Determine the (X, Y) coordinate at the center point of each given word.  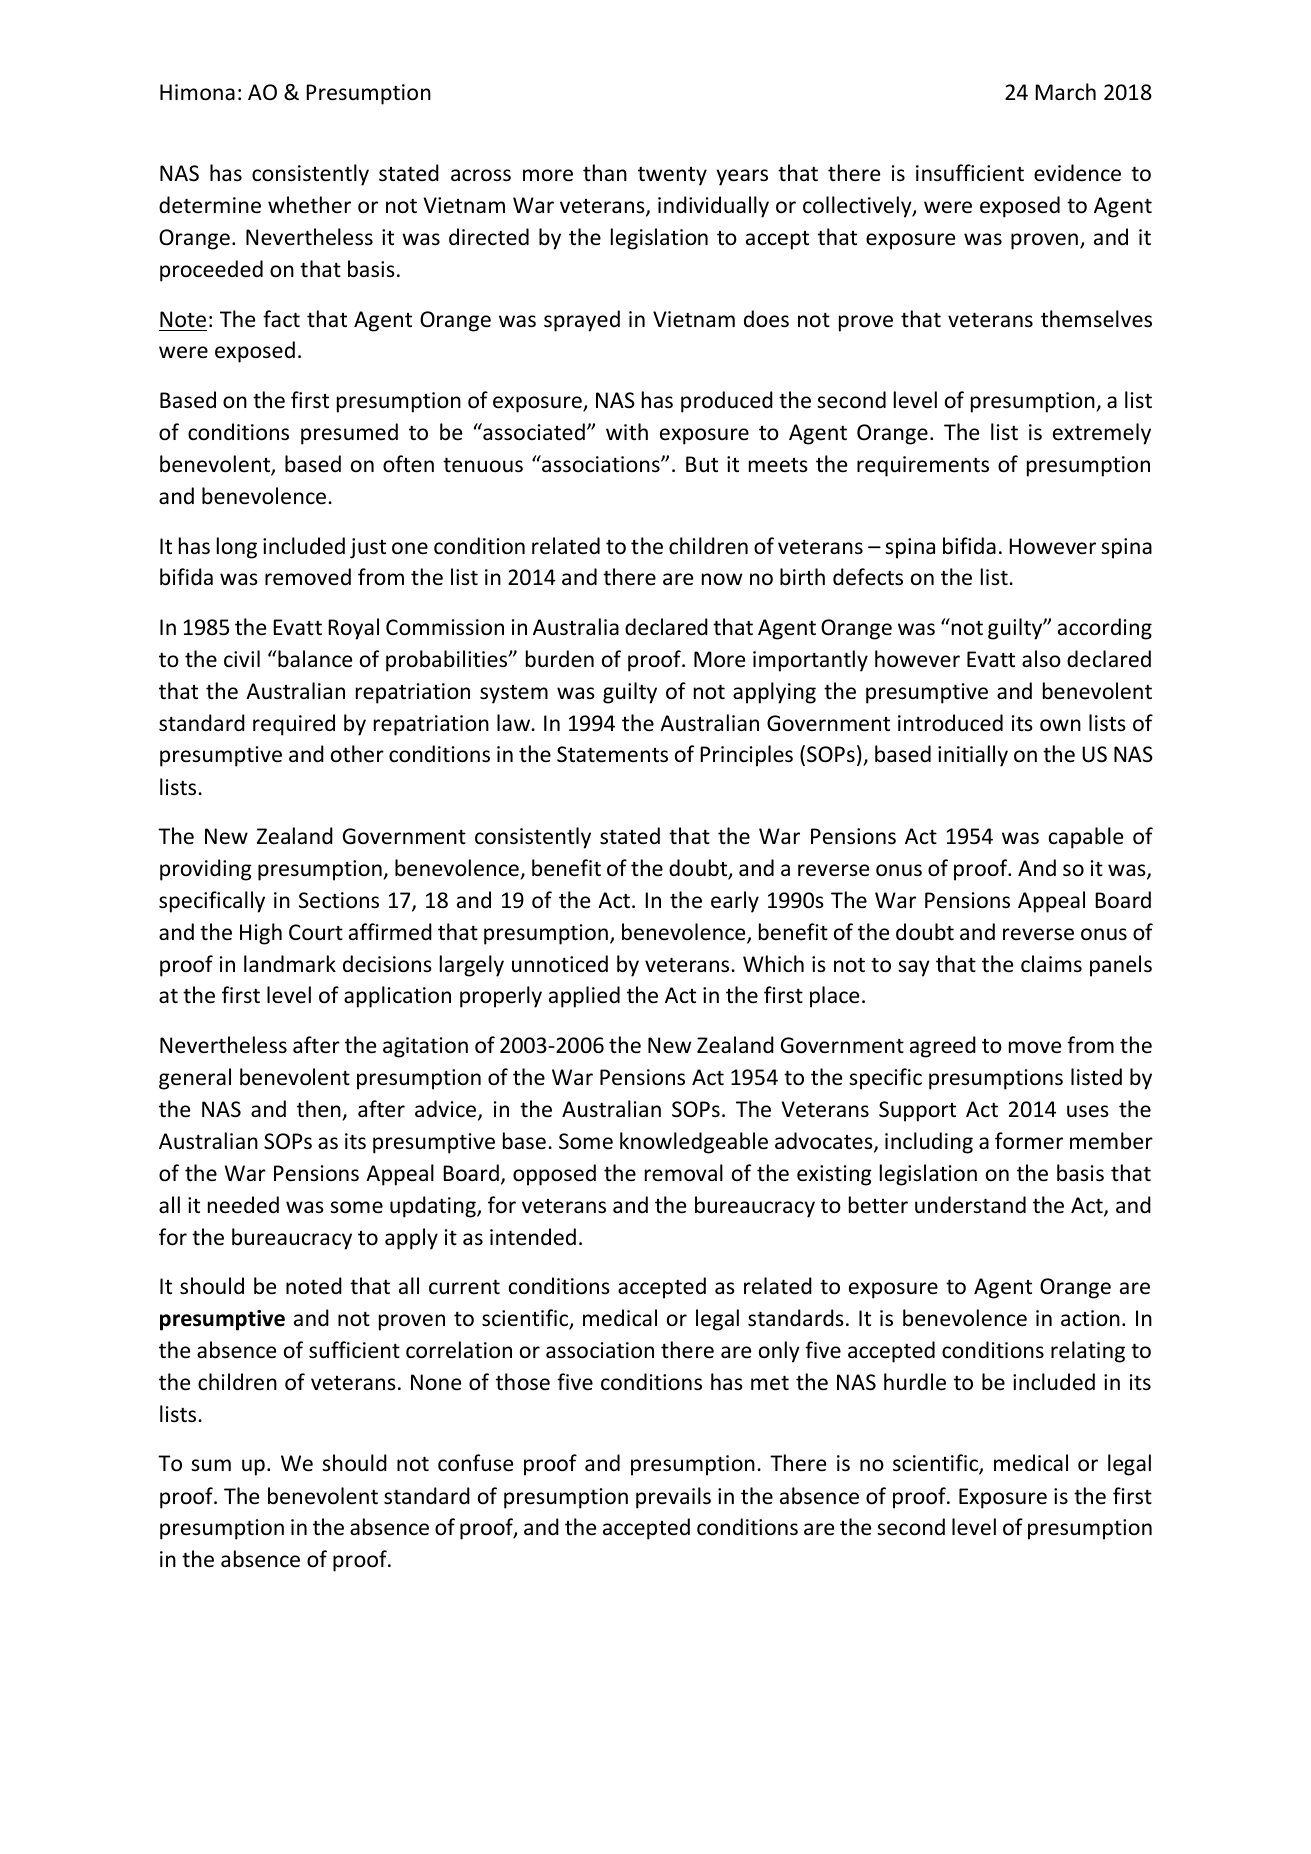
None (436, 1382)
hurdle (915, 1382)
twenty (672, 176)
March (1065, 92)
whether (309, 205)
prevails (673, 1498)
